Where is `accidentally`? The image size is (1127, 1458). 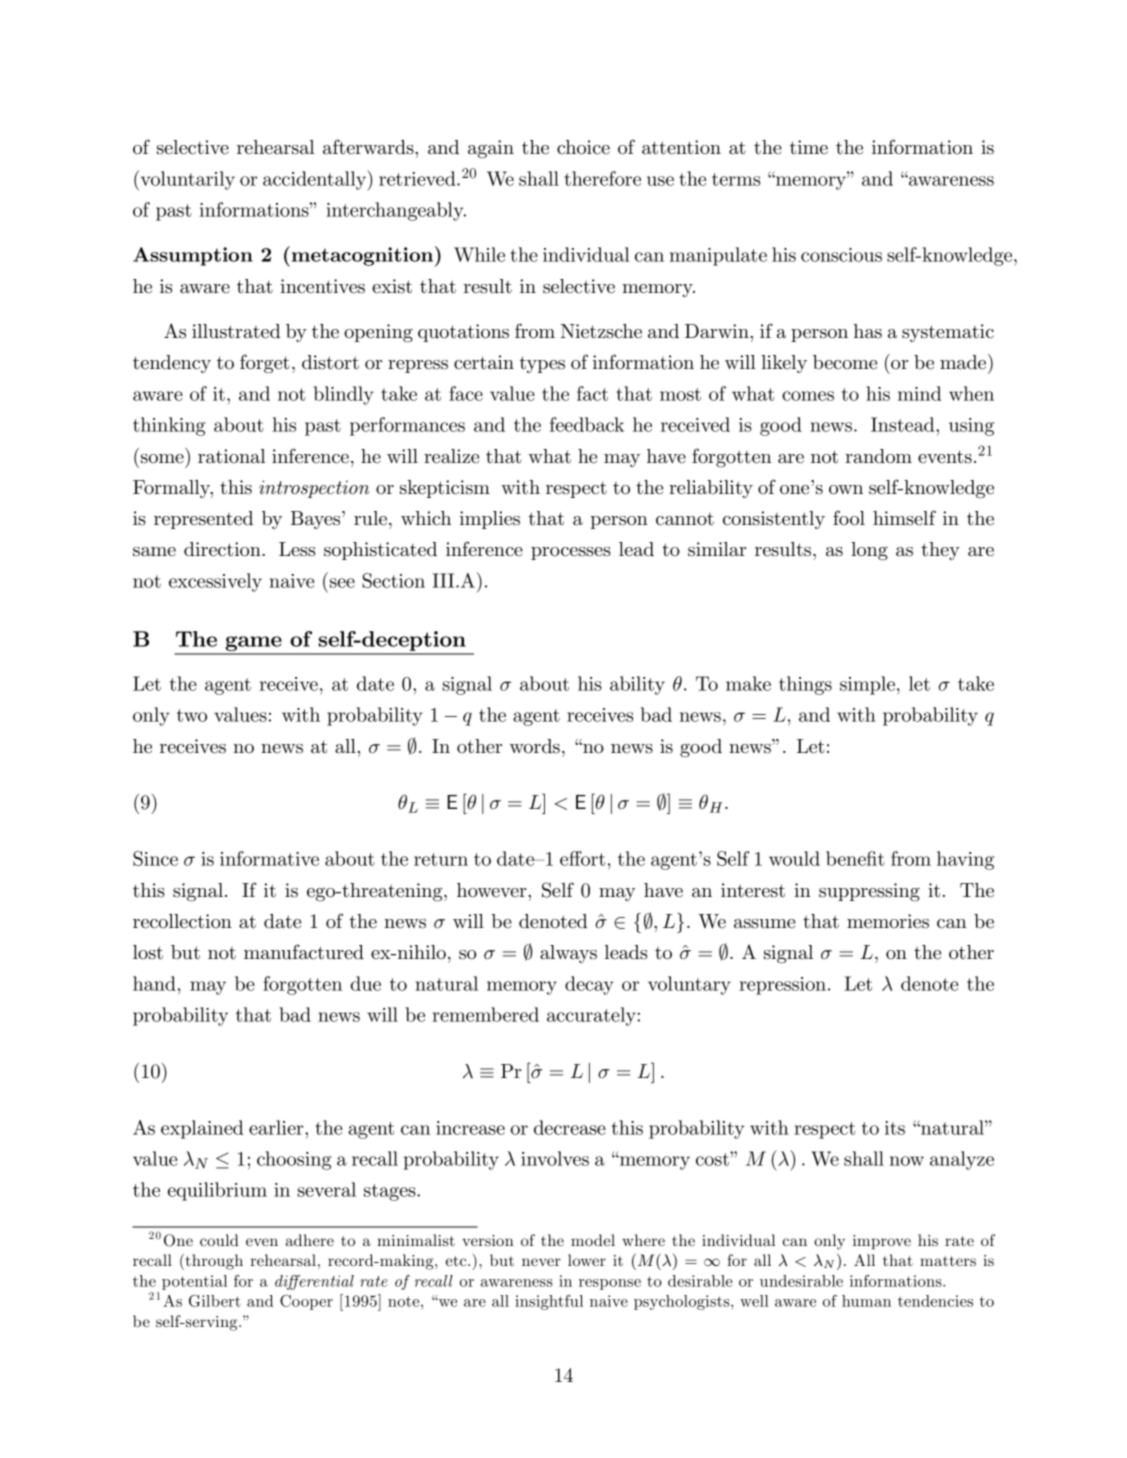 accidentally is located at coordinates (316, 180).
